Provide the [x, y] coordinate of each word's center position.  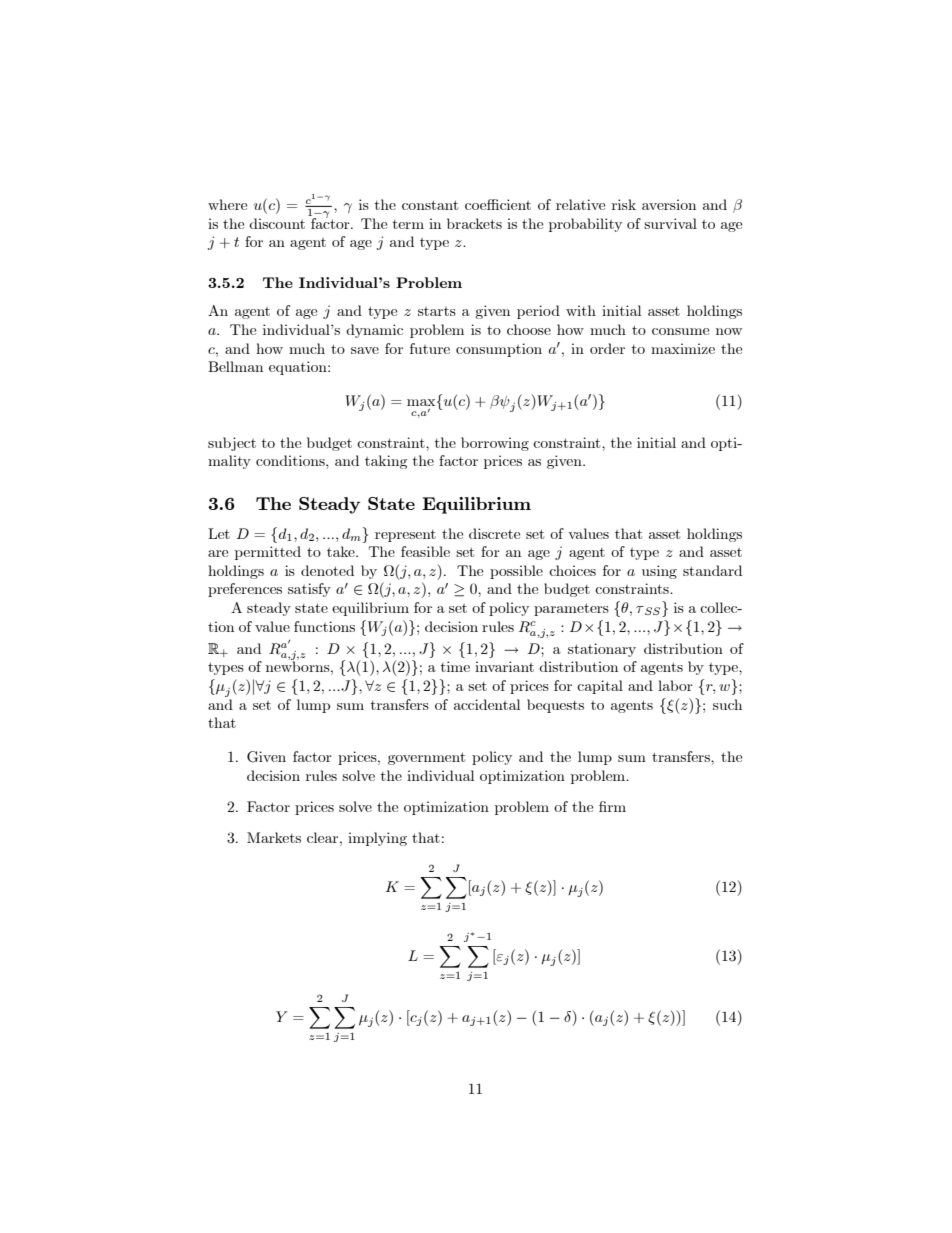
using [659, 572]
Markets [274, 837]
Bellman [235, 366]
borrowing [495, 444]
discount [277, 223]
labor [675, 685]
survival [670, 223]
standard [712, 570]
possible [516, 572]
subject [232, 444]
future [430, 348]
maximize [683, 348]
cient [514, 204]
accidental [487, 704]
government [426, 758]
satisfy [309, 590]
